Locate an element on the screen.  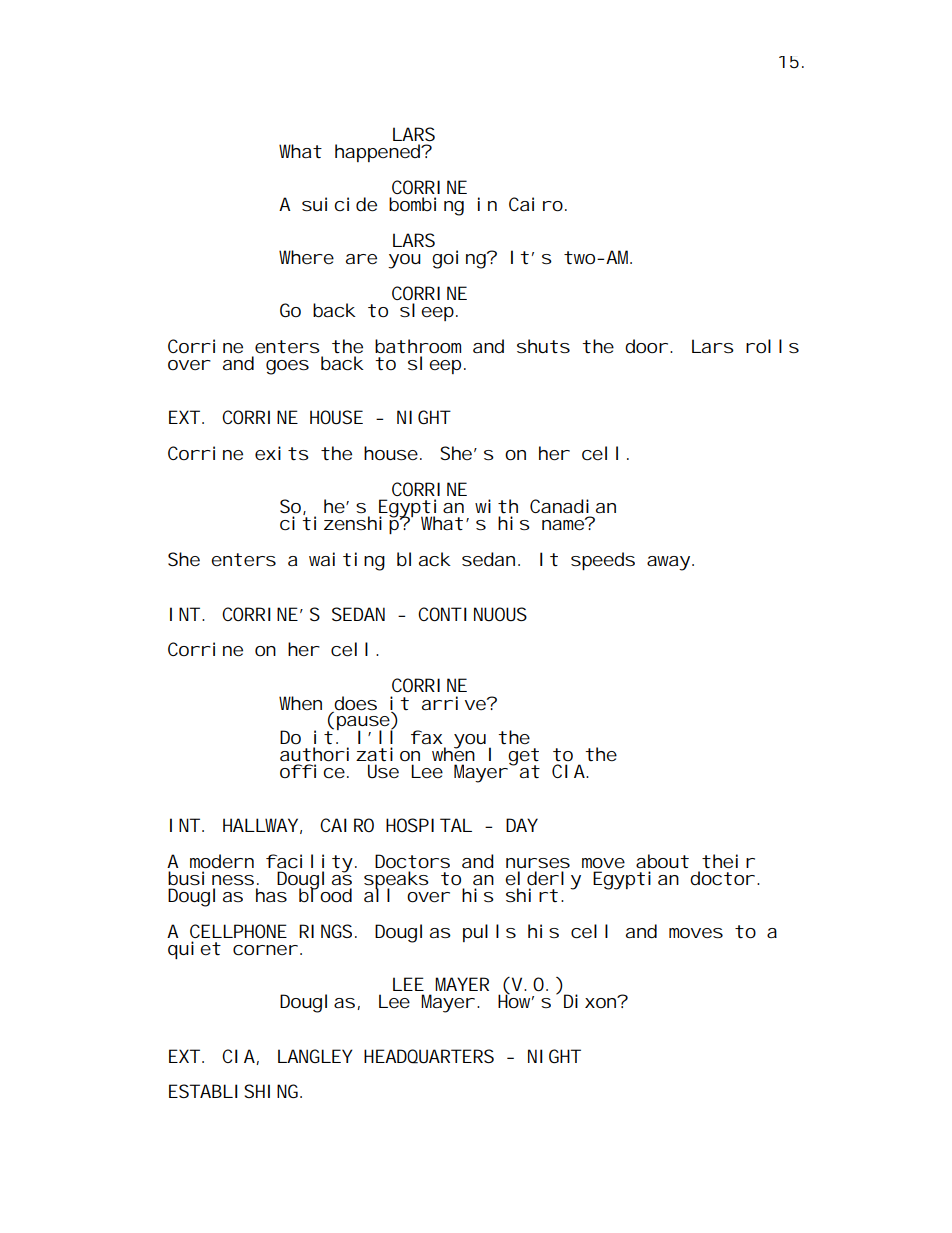
shuts is located at coordinates (543, 346).
